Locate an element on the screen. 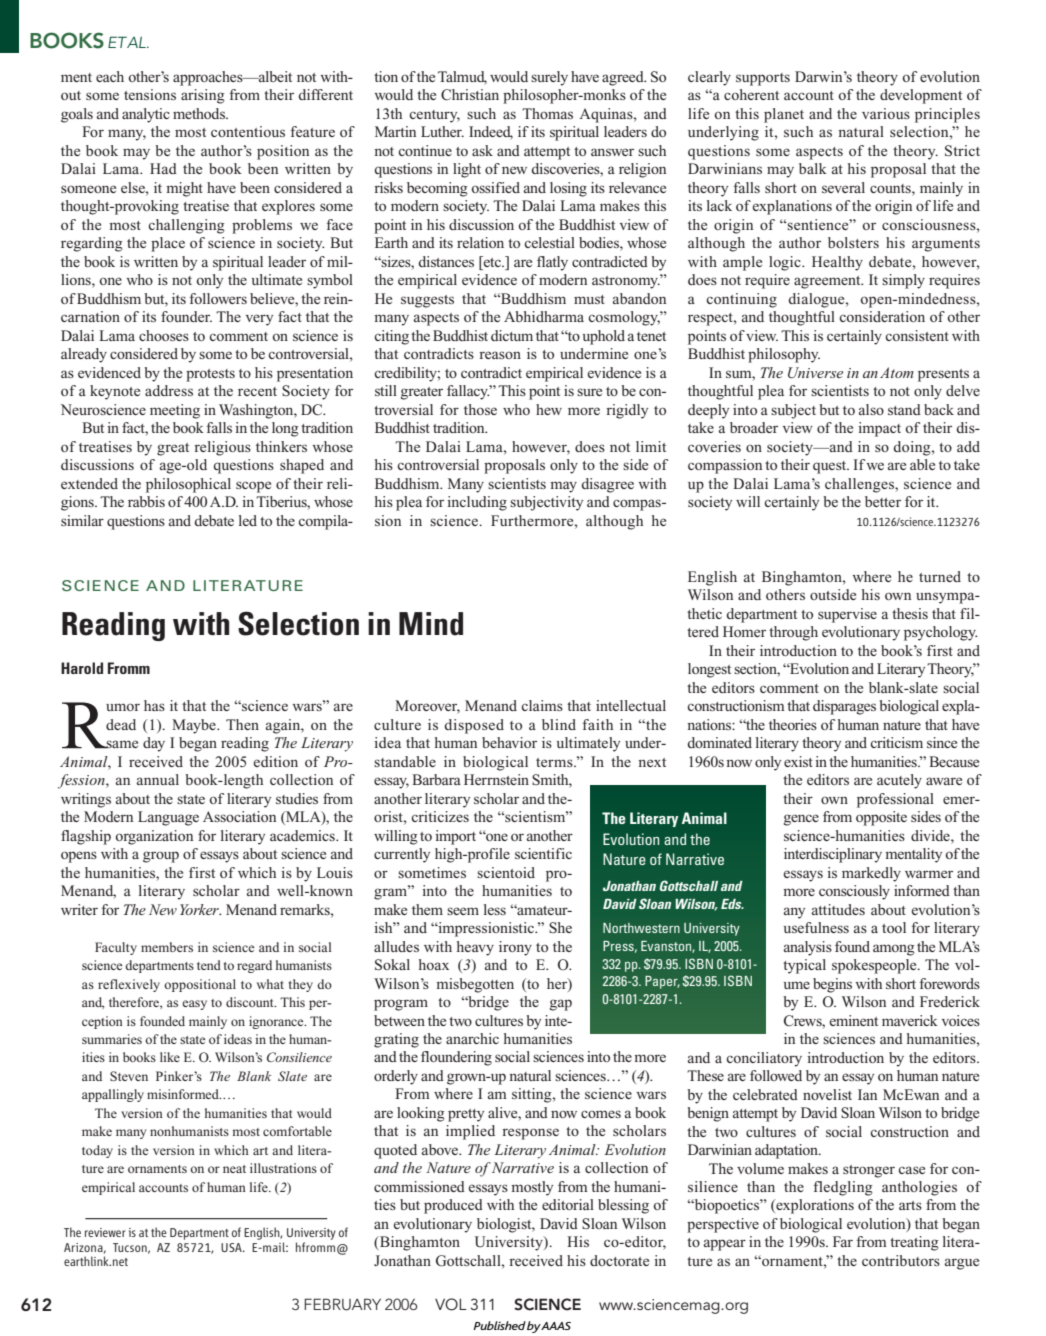 Image resolution: width=1046 pixels, height=1336 pixels. has is located at coordinates (154, 705).
